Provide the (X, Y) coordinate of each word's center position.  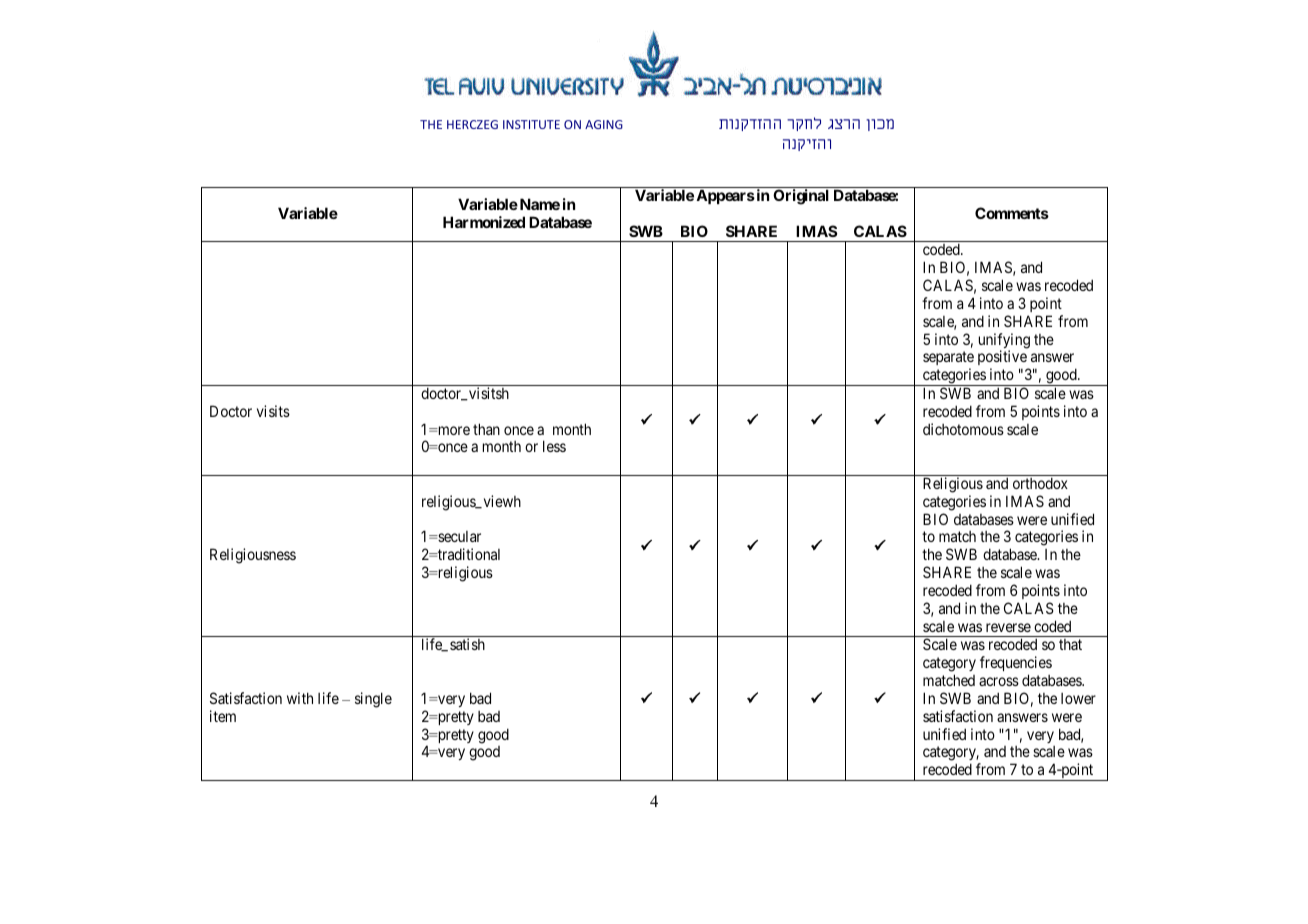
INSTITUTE (531, 124)
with (300, 698)
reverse (1008, 627)
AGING (604, 124)
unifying (1004, 342)
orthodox (1040, 483)
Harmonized (484, 222)
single (373, 700)
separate (948, 360)
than (486, 429)
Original (801, 197)
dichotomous (963, 429)
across (999, 681)
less (554, 446)
